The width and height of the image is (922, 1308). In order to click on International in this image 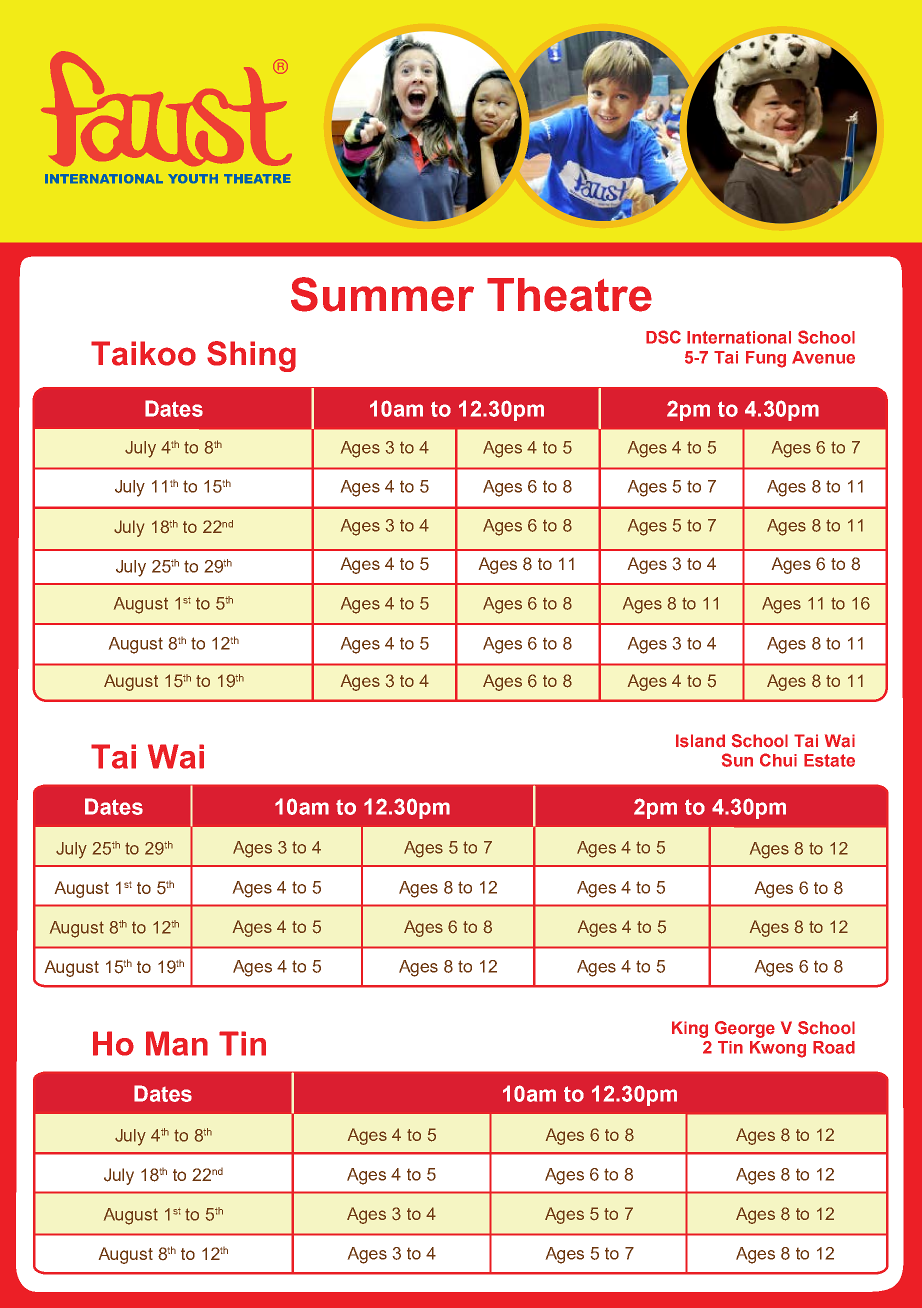, I will do `click(739, 337)`.
